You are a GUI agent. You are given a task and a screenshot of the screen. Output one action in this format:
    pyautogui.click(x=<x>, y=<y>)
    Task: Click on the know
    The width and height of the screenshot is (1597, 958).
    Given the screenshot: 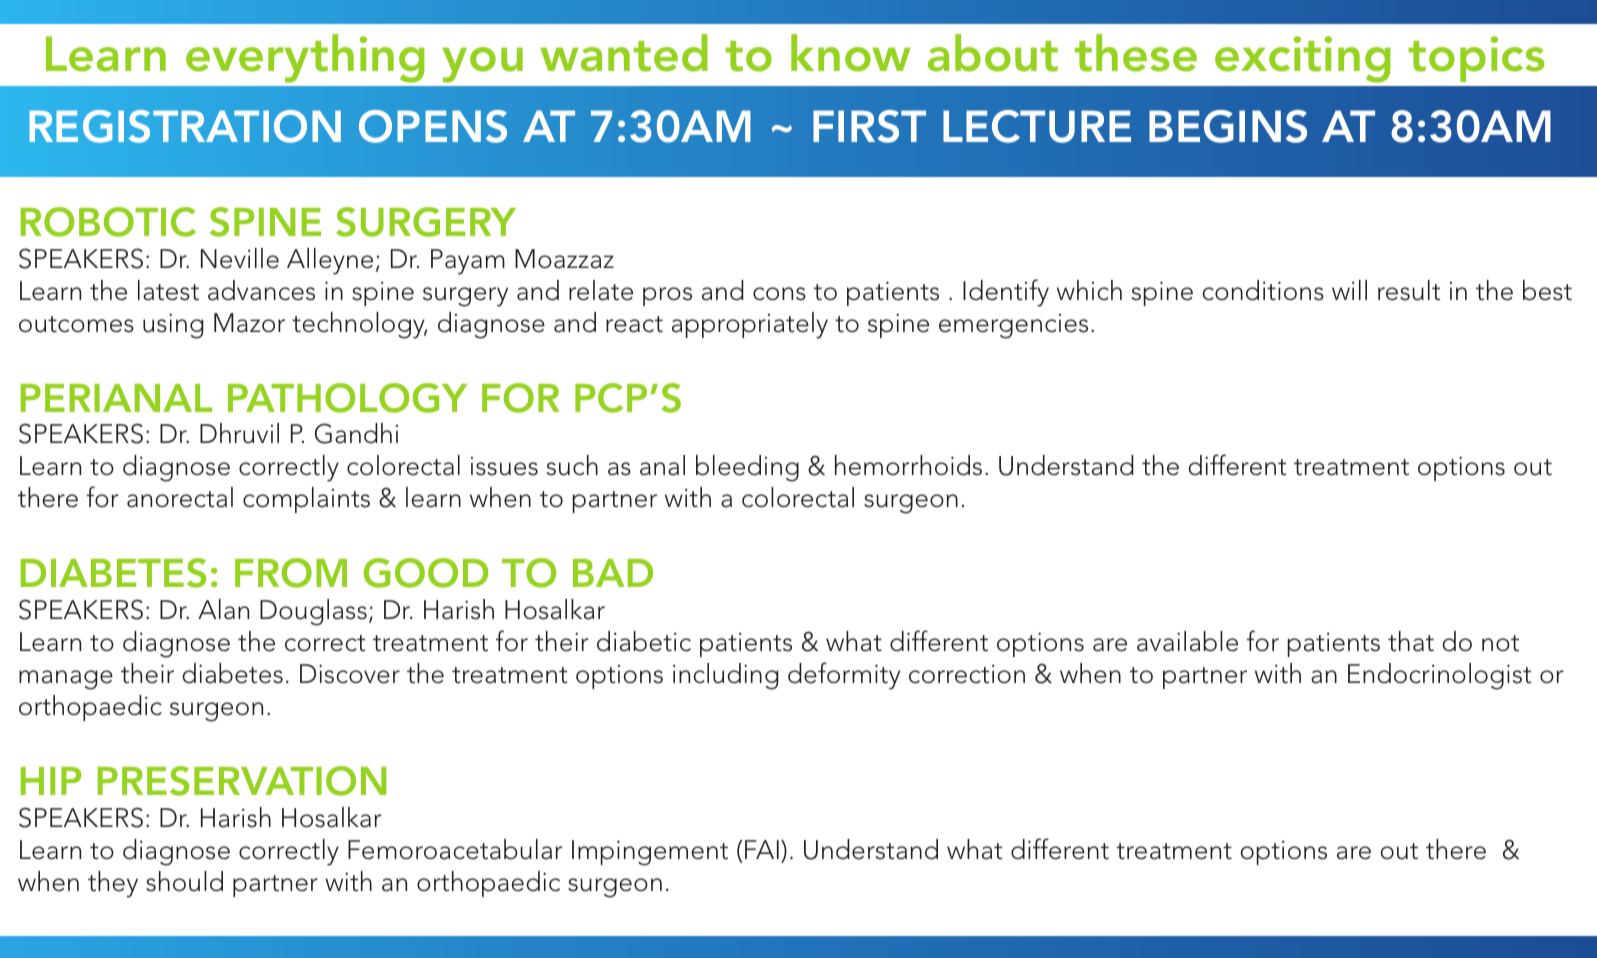 What is the action you would take?
    pyautogui.click(x=851, y=53)
